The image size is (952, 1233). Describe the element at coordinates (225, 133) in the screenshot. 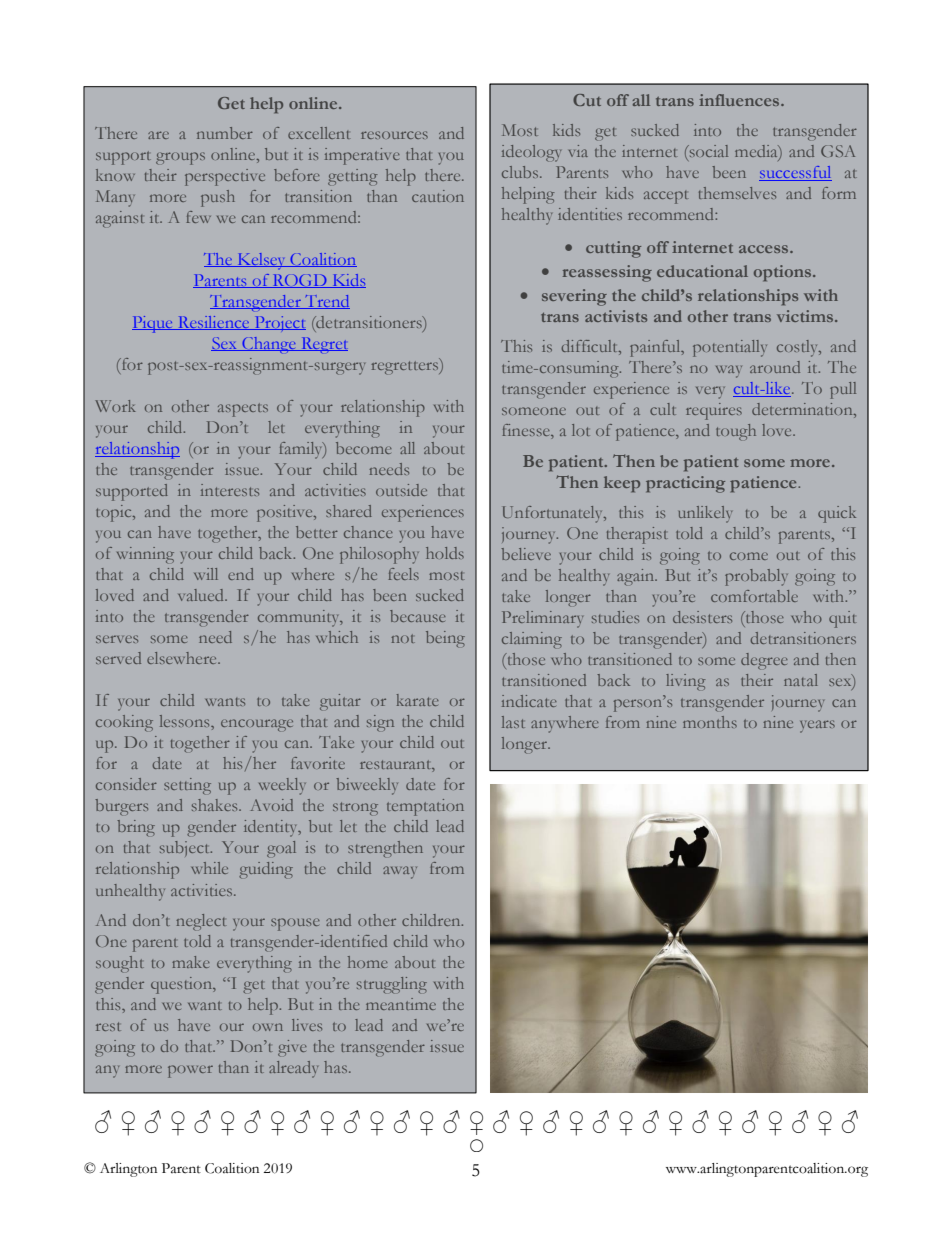

I see `number` at that location.
